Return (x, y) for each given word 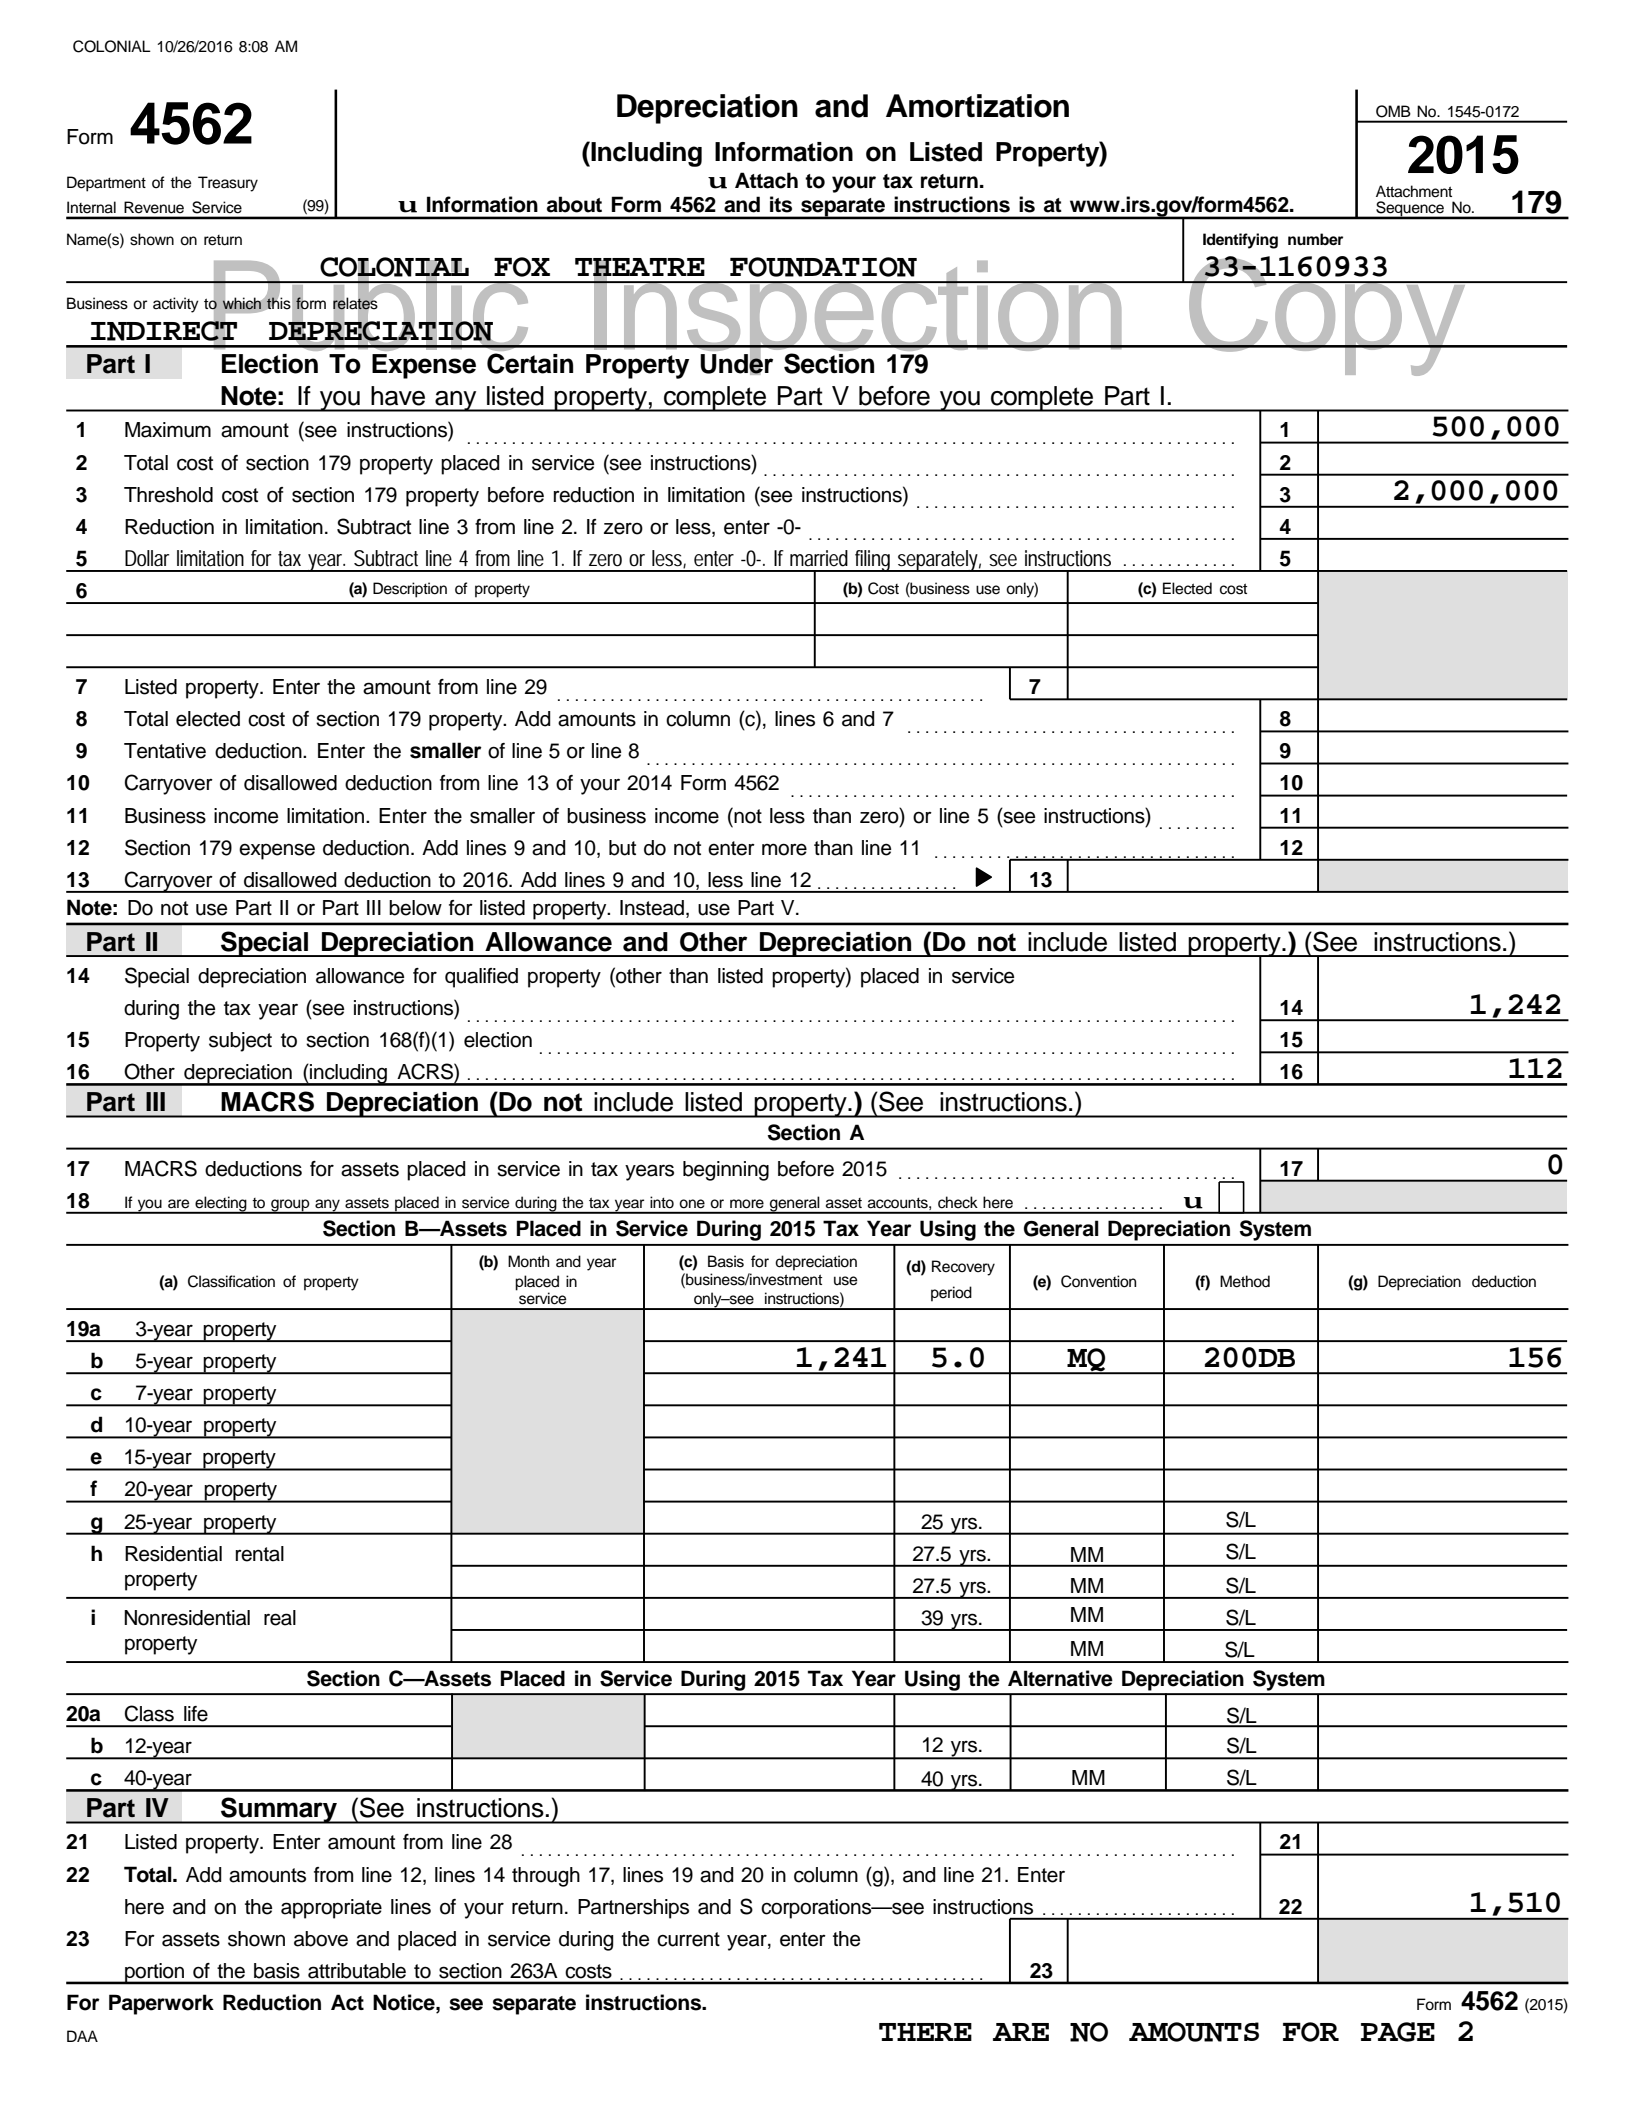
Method (1245, 1281)
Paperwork (161, 2004)
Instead (652, 908)
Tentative (165, 751)
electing (221, 1205)
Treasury (228, 184)
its (781, 204)
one (692, 1204)
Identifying (1240, 241)
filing (872, 561)
